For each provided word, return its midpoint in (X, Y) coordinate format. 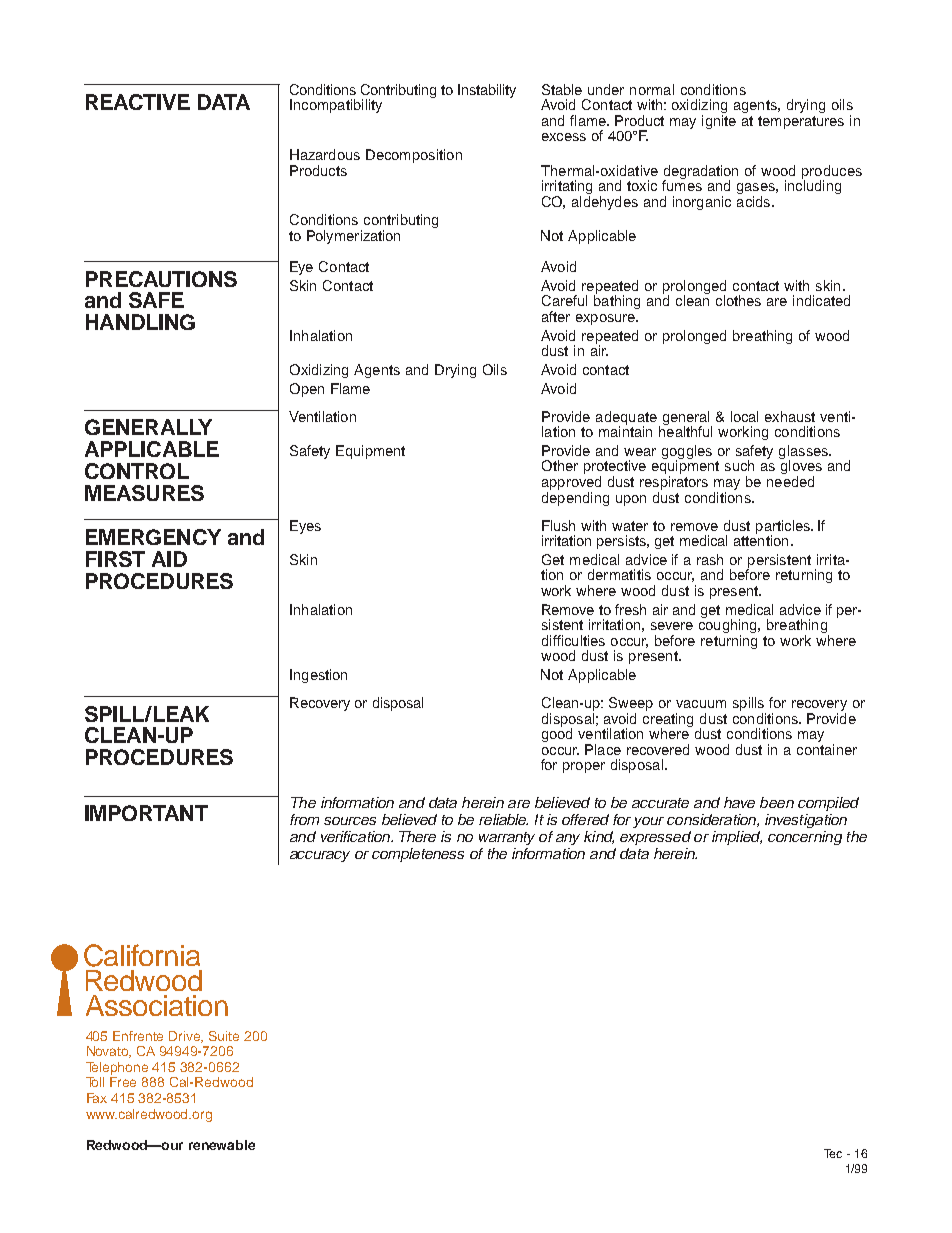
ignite (719, 122)
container (827, 749)
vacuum (701, 704)
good (557, 734)
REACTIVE (138, 102)
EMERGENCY (153, 537)
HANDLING (140, 322)
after (556, 316)
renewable (222, 1145)
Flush (558, 525)
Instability (487, 91)
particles (784, 528)
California (142, 955)
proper (584, 767)
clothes (738, 300)
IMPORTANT (146, 813)
